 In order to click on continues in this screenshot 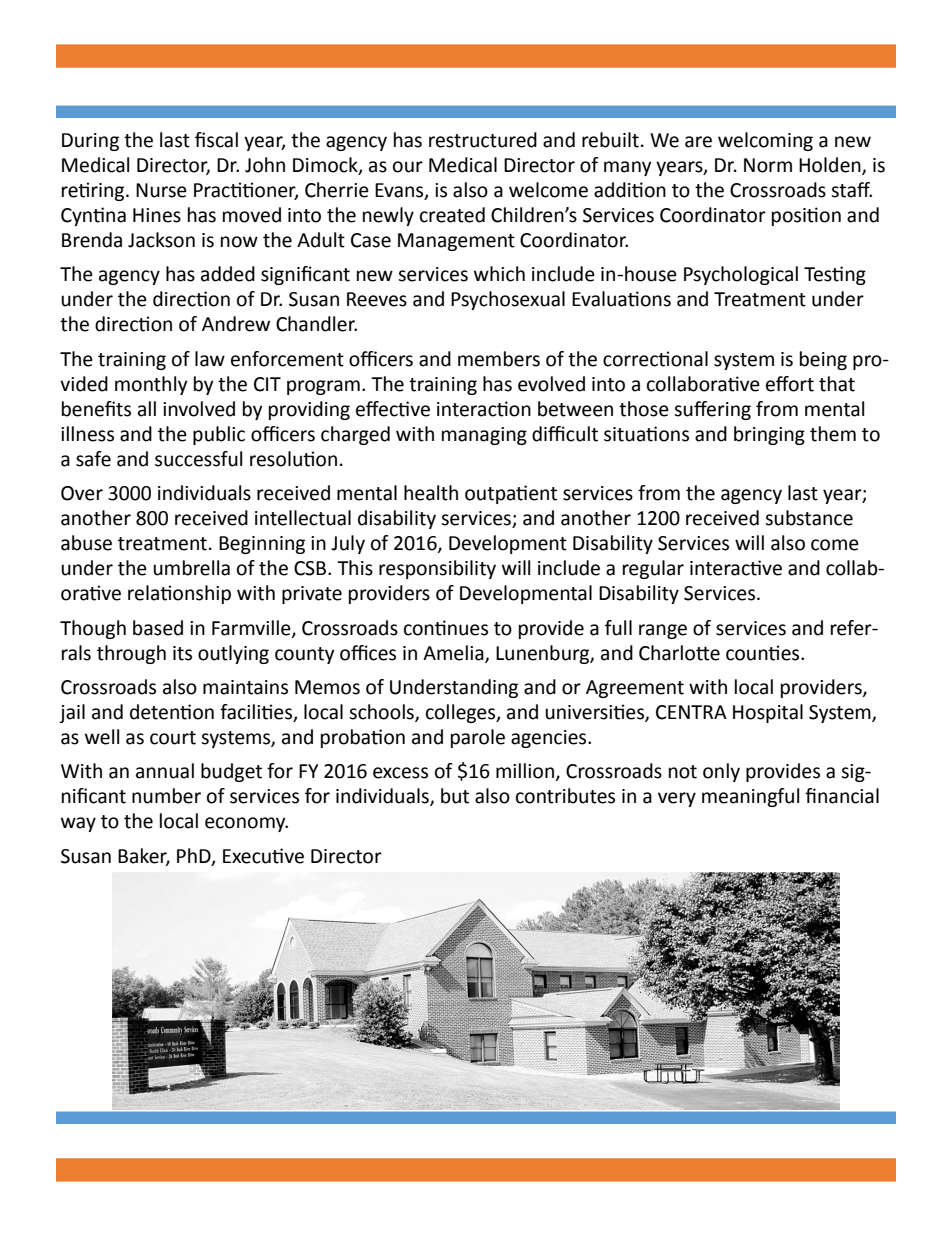, I will do `click(446, 628)`.
